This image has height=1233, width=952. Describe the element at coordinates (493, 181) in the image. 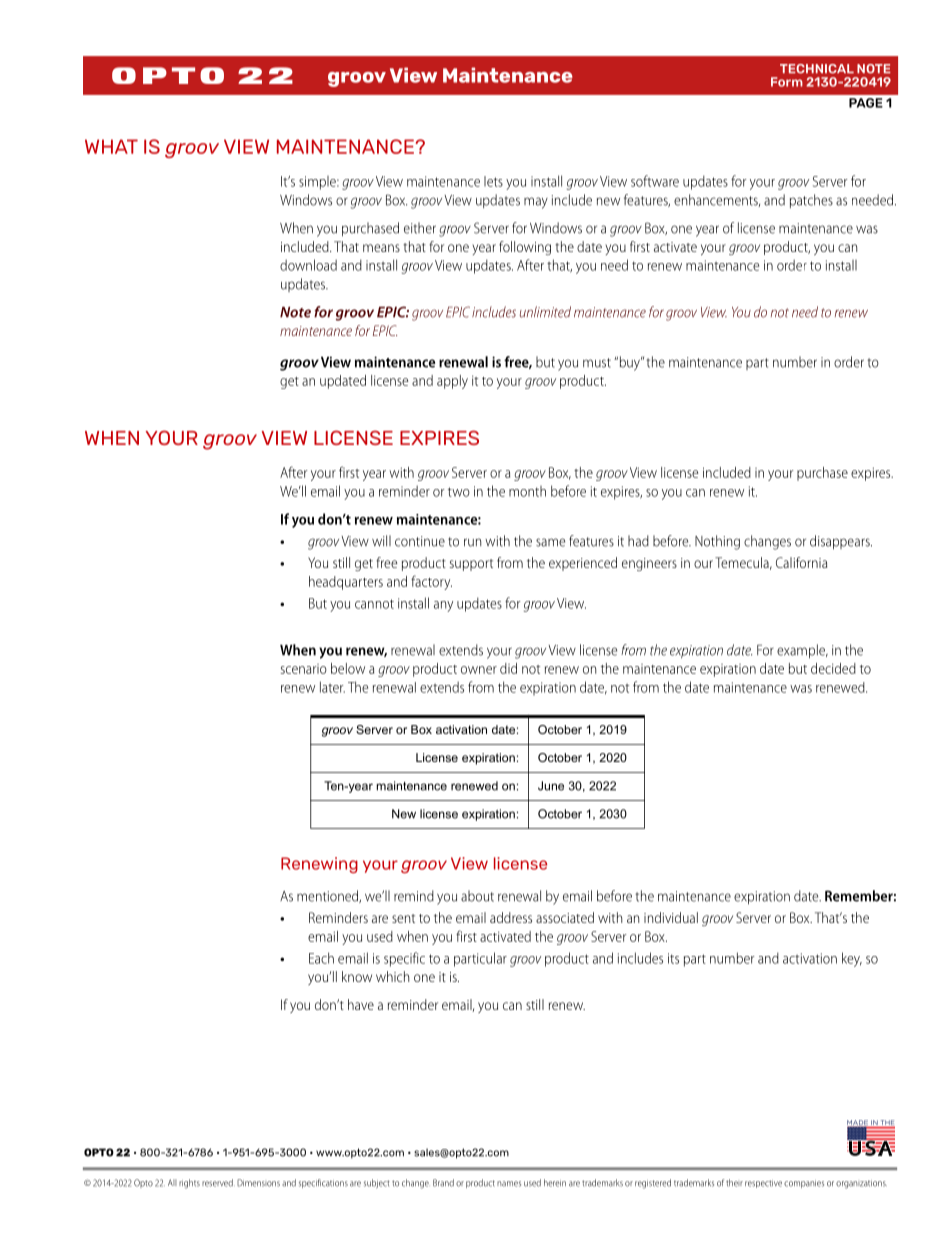

I see `lets` at that location.
